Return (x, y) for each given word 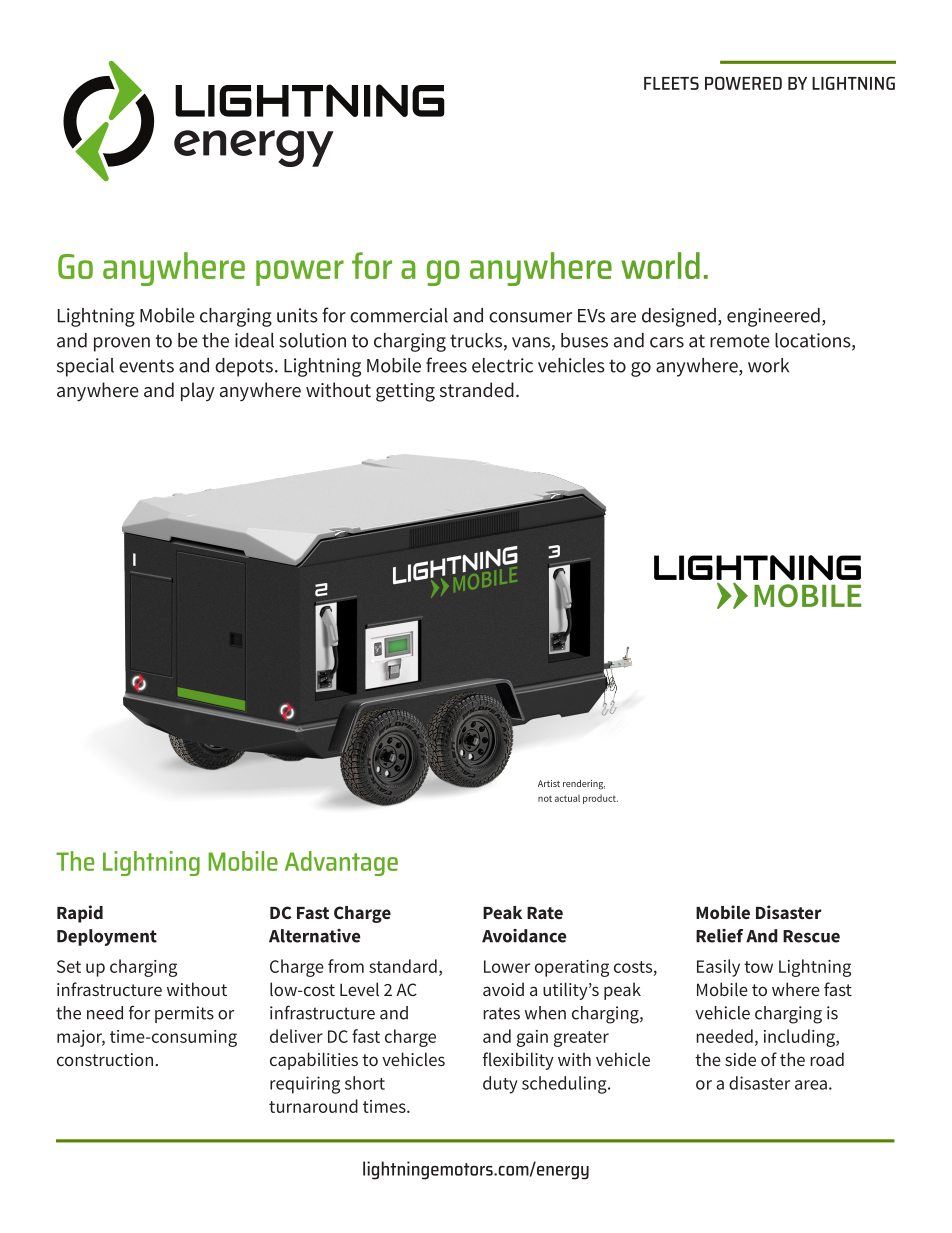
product (600, 799)
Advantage (341, 863)
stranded (477, 390)
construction (105, 1059)
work (768, 365)
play (198, 391)
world (660, 265)
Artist (549, 783)
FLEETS (671, 83)
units (297, 315)
